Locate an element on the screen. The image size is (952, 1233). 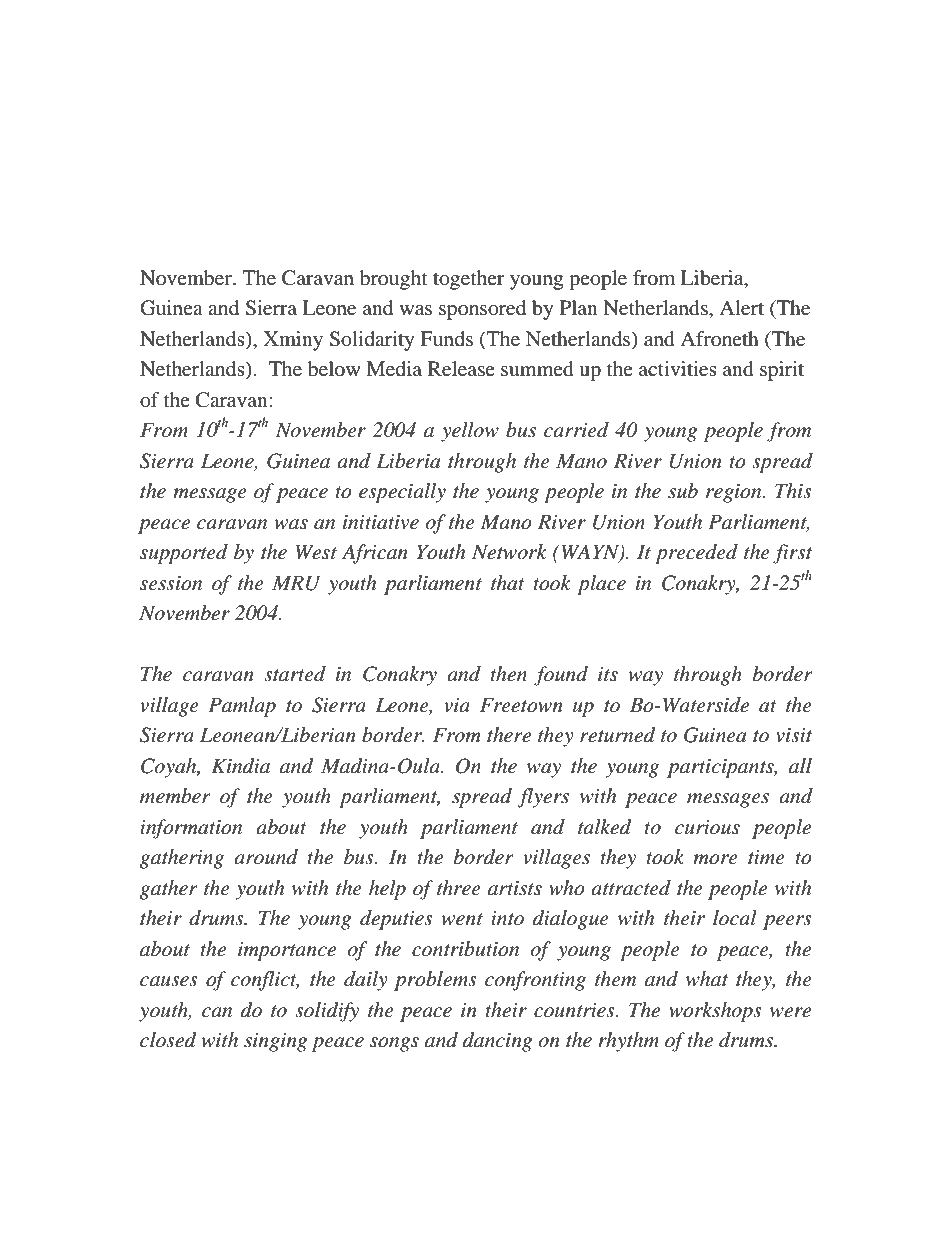
workshops is located at coordinates (715, 1012).
